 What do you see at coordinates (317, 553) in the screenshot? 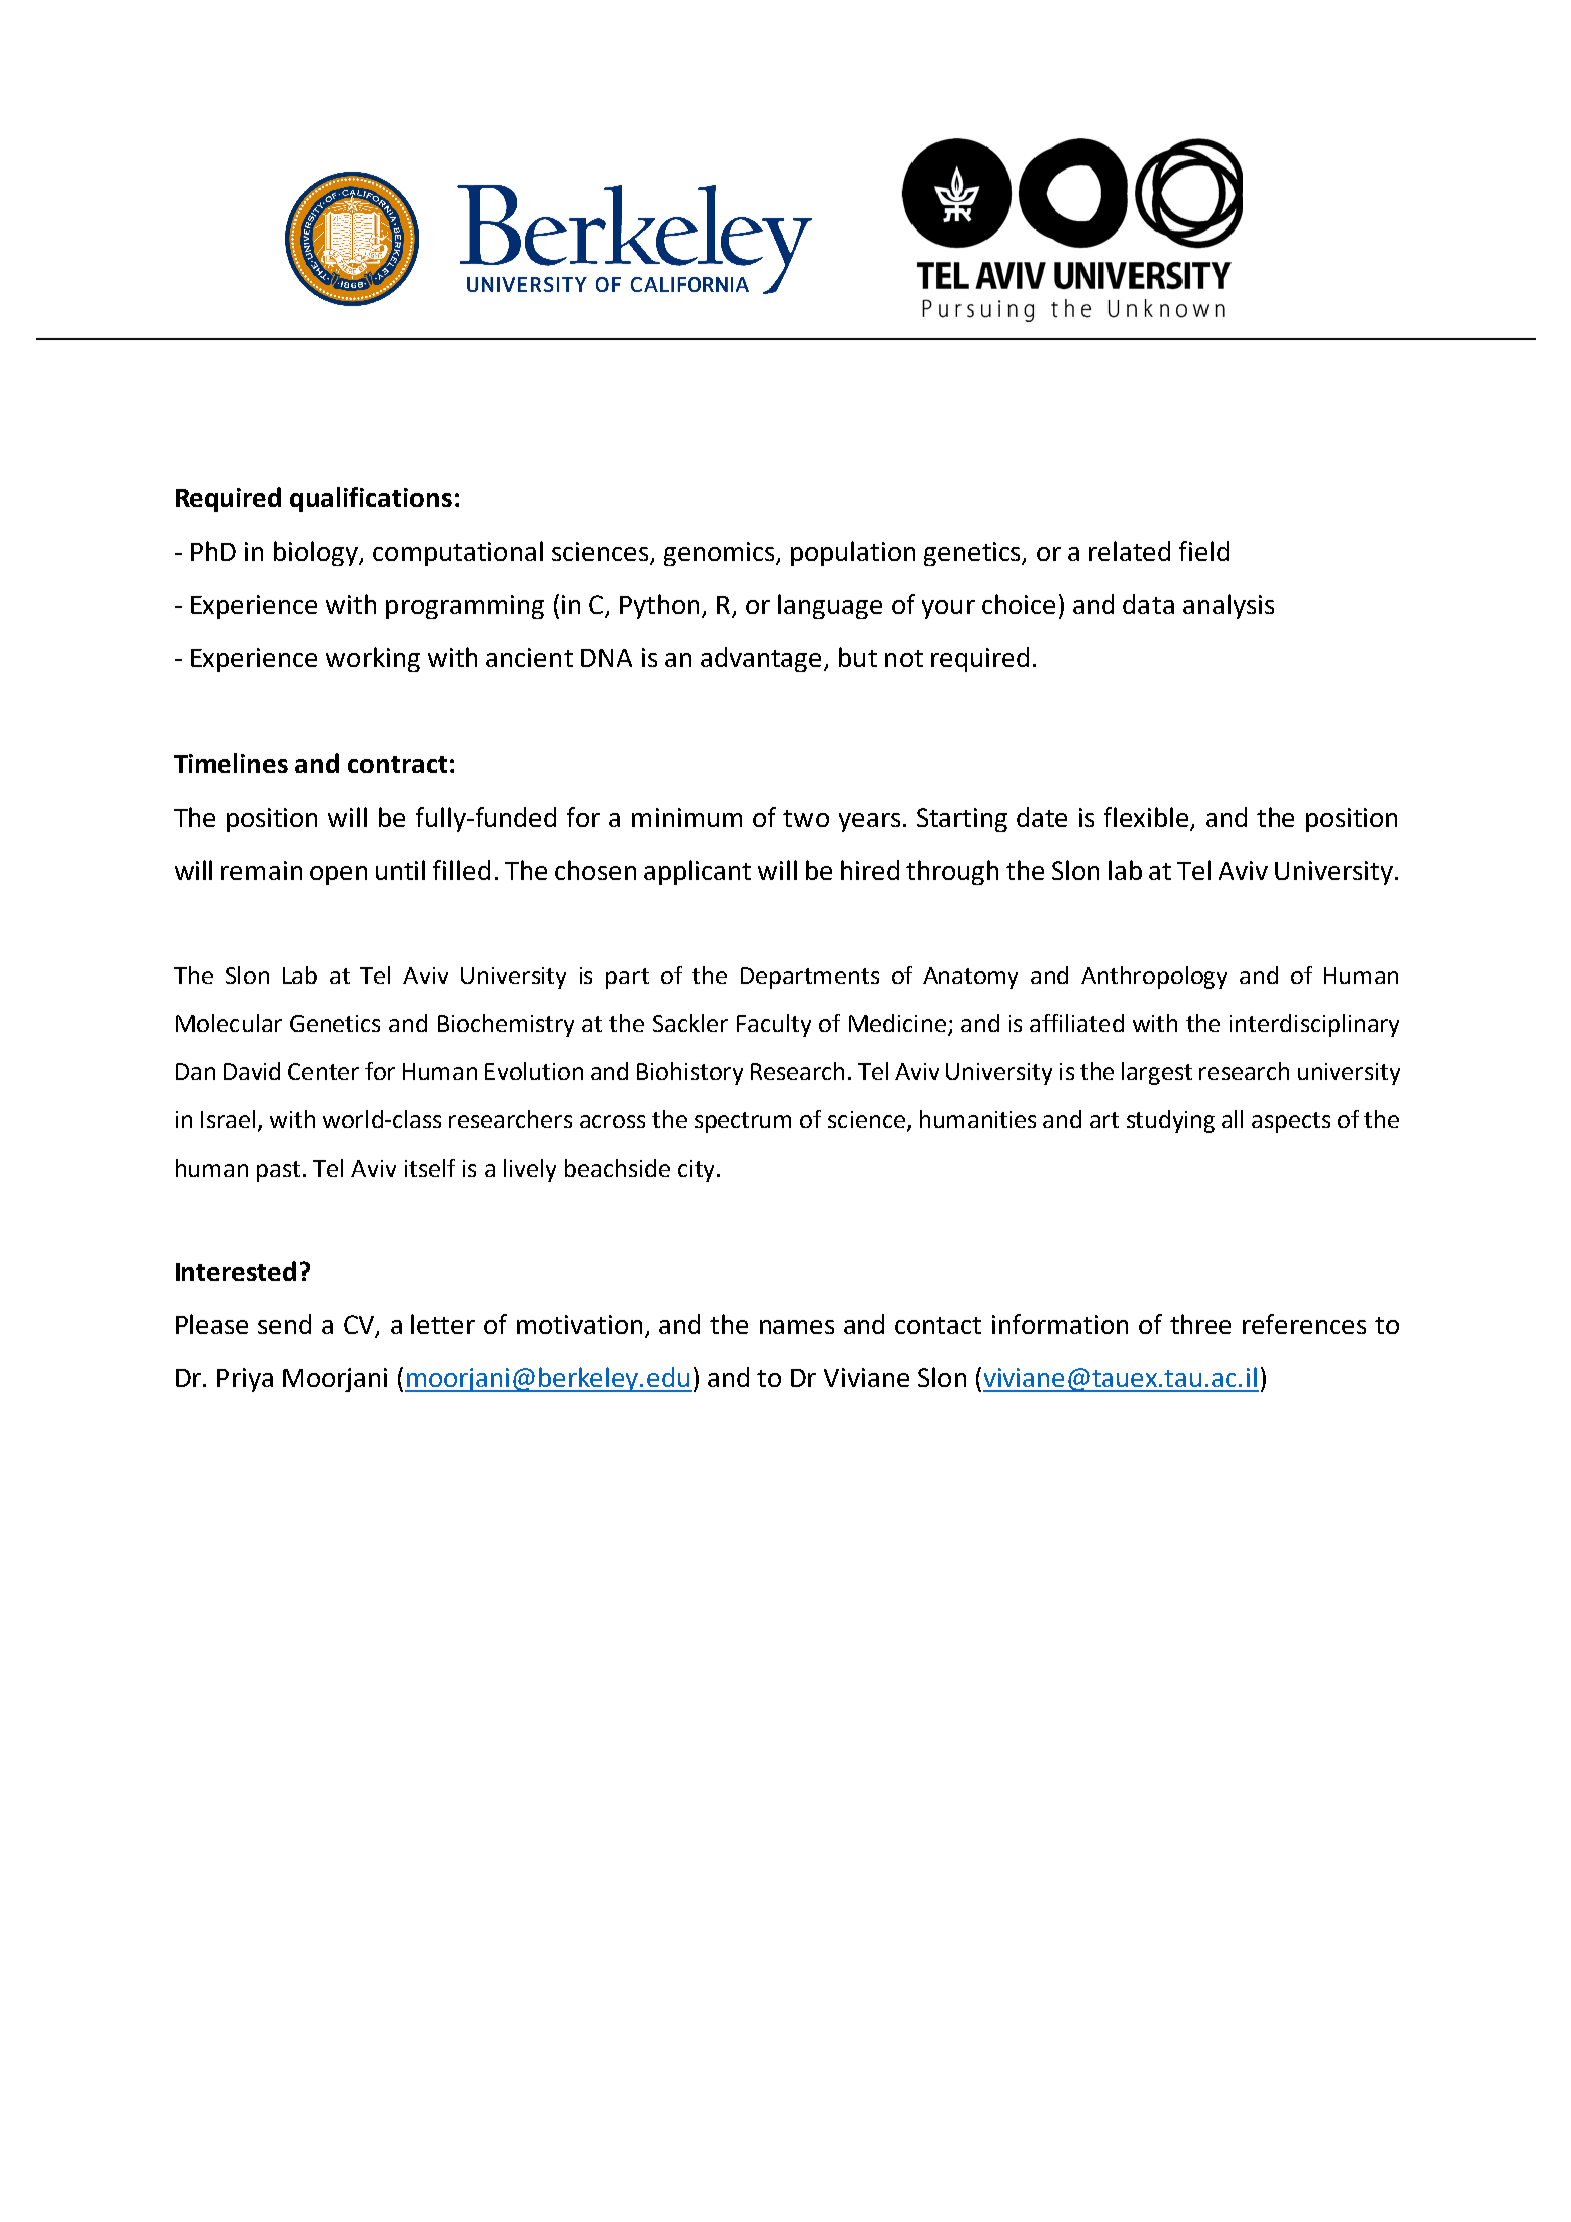
I see `biology` at bounding box center [317, 553].
